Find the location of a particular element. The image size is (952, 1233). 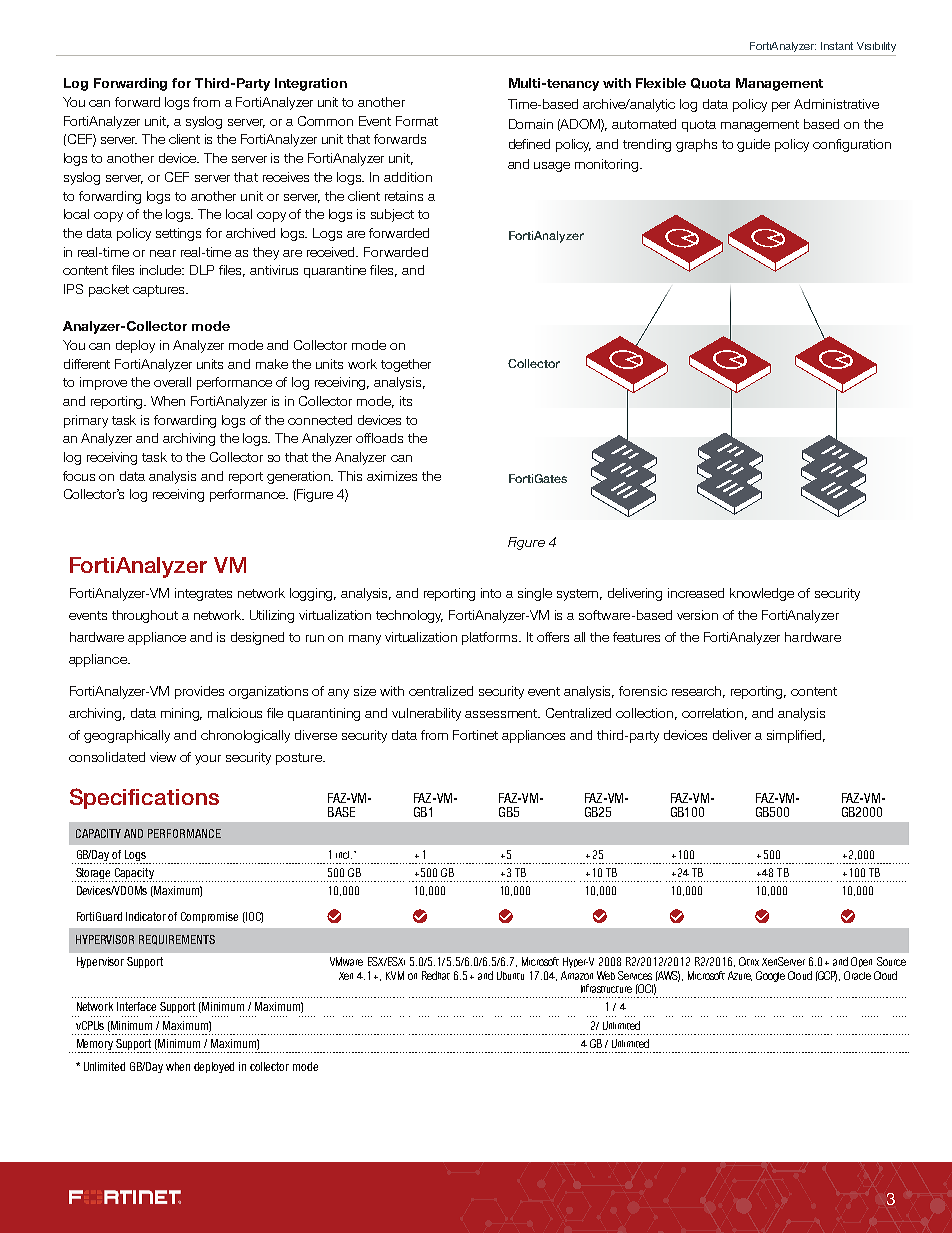

Interface is located at coordinates (136, 1006).
